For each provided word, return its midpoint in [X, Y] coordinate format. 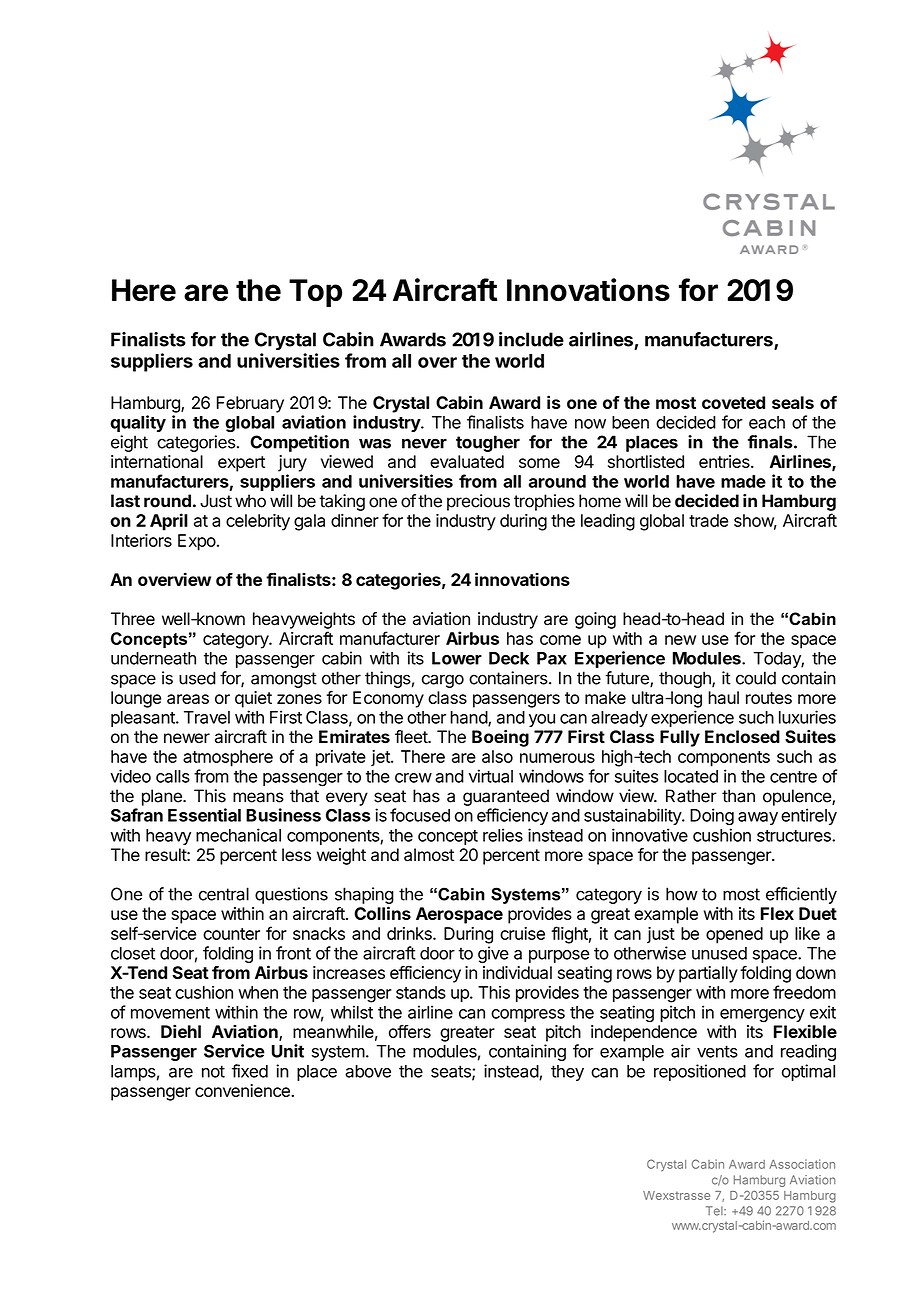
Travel [207, 717]
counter [231, 934]
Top [315, 293]
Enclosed [742, 737]
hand [469, 718]
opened [734, 935]
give [493, 954]
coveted [733, 402]
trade [708, 520]
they [567, 1073]
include [531, 339]
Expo [197, 542]
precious [478, 502]
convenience [243, 1090]
